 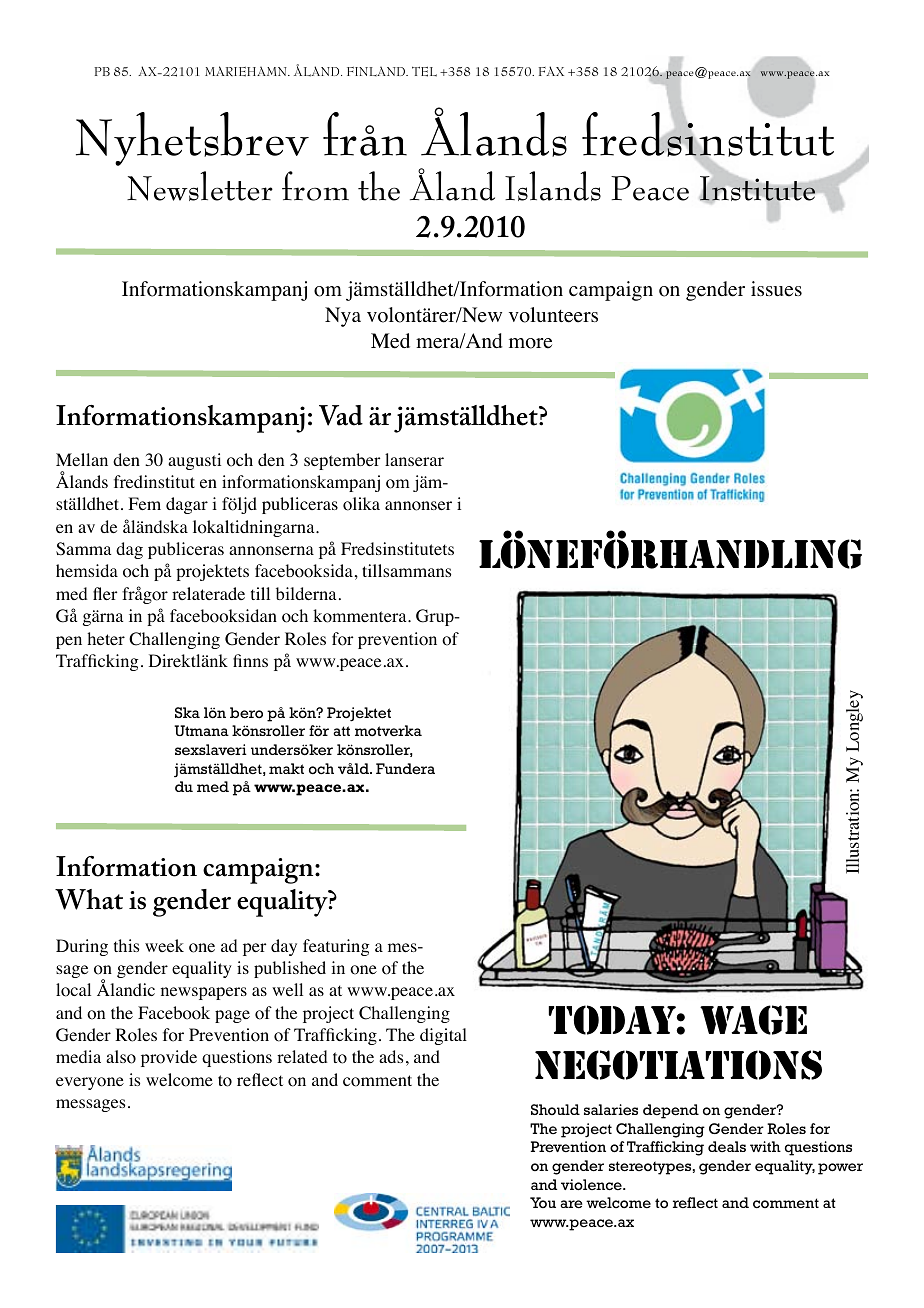 What do you see at coordinates (361, 616) in the document?
I see `kommentera` at bounding box center [361, 616].
